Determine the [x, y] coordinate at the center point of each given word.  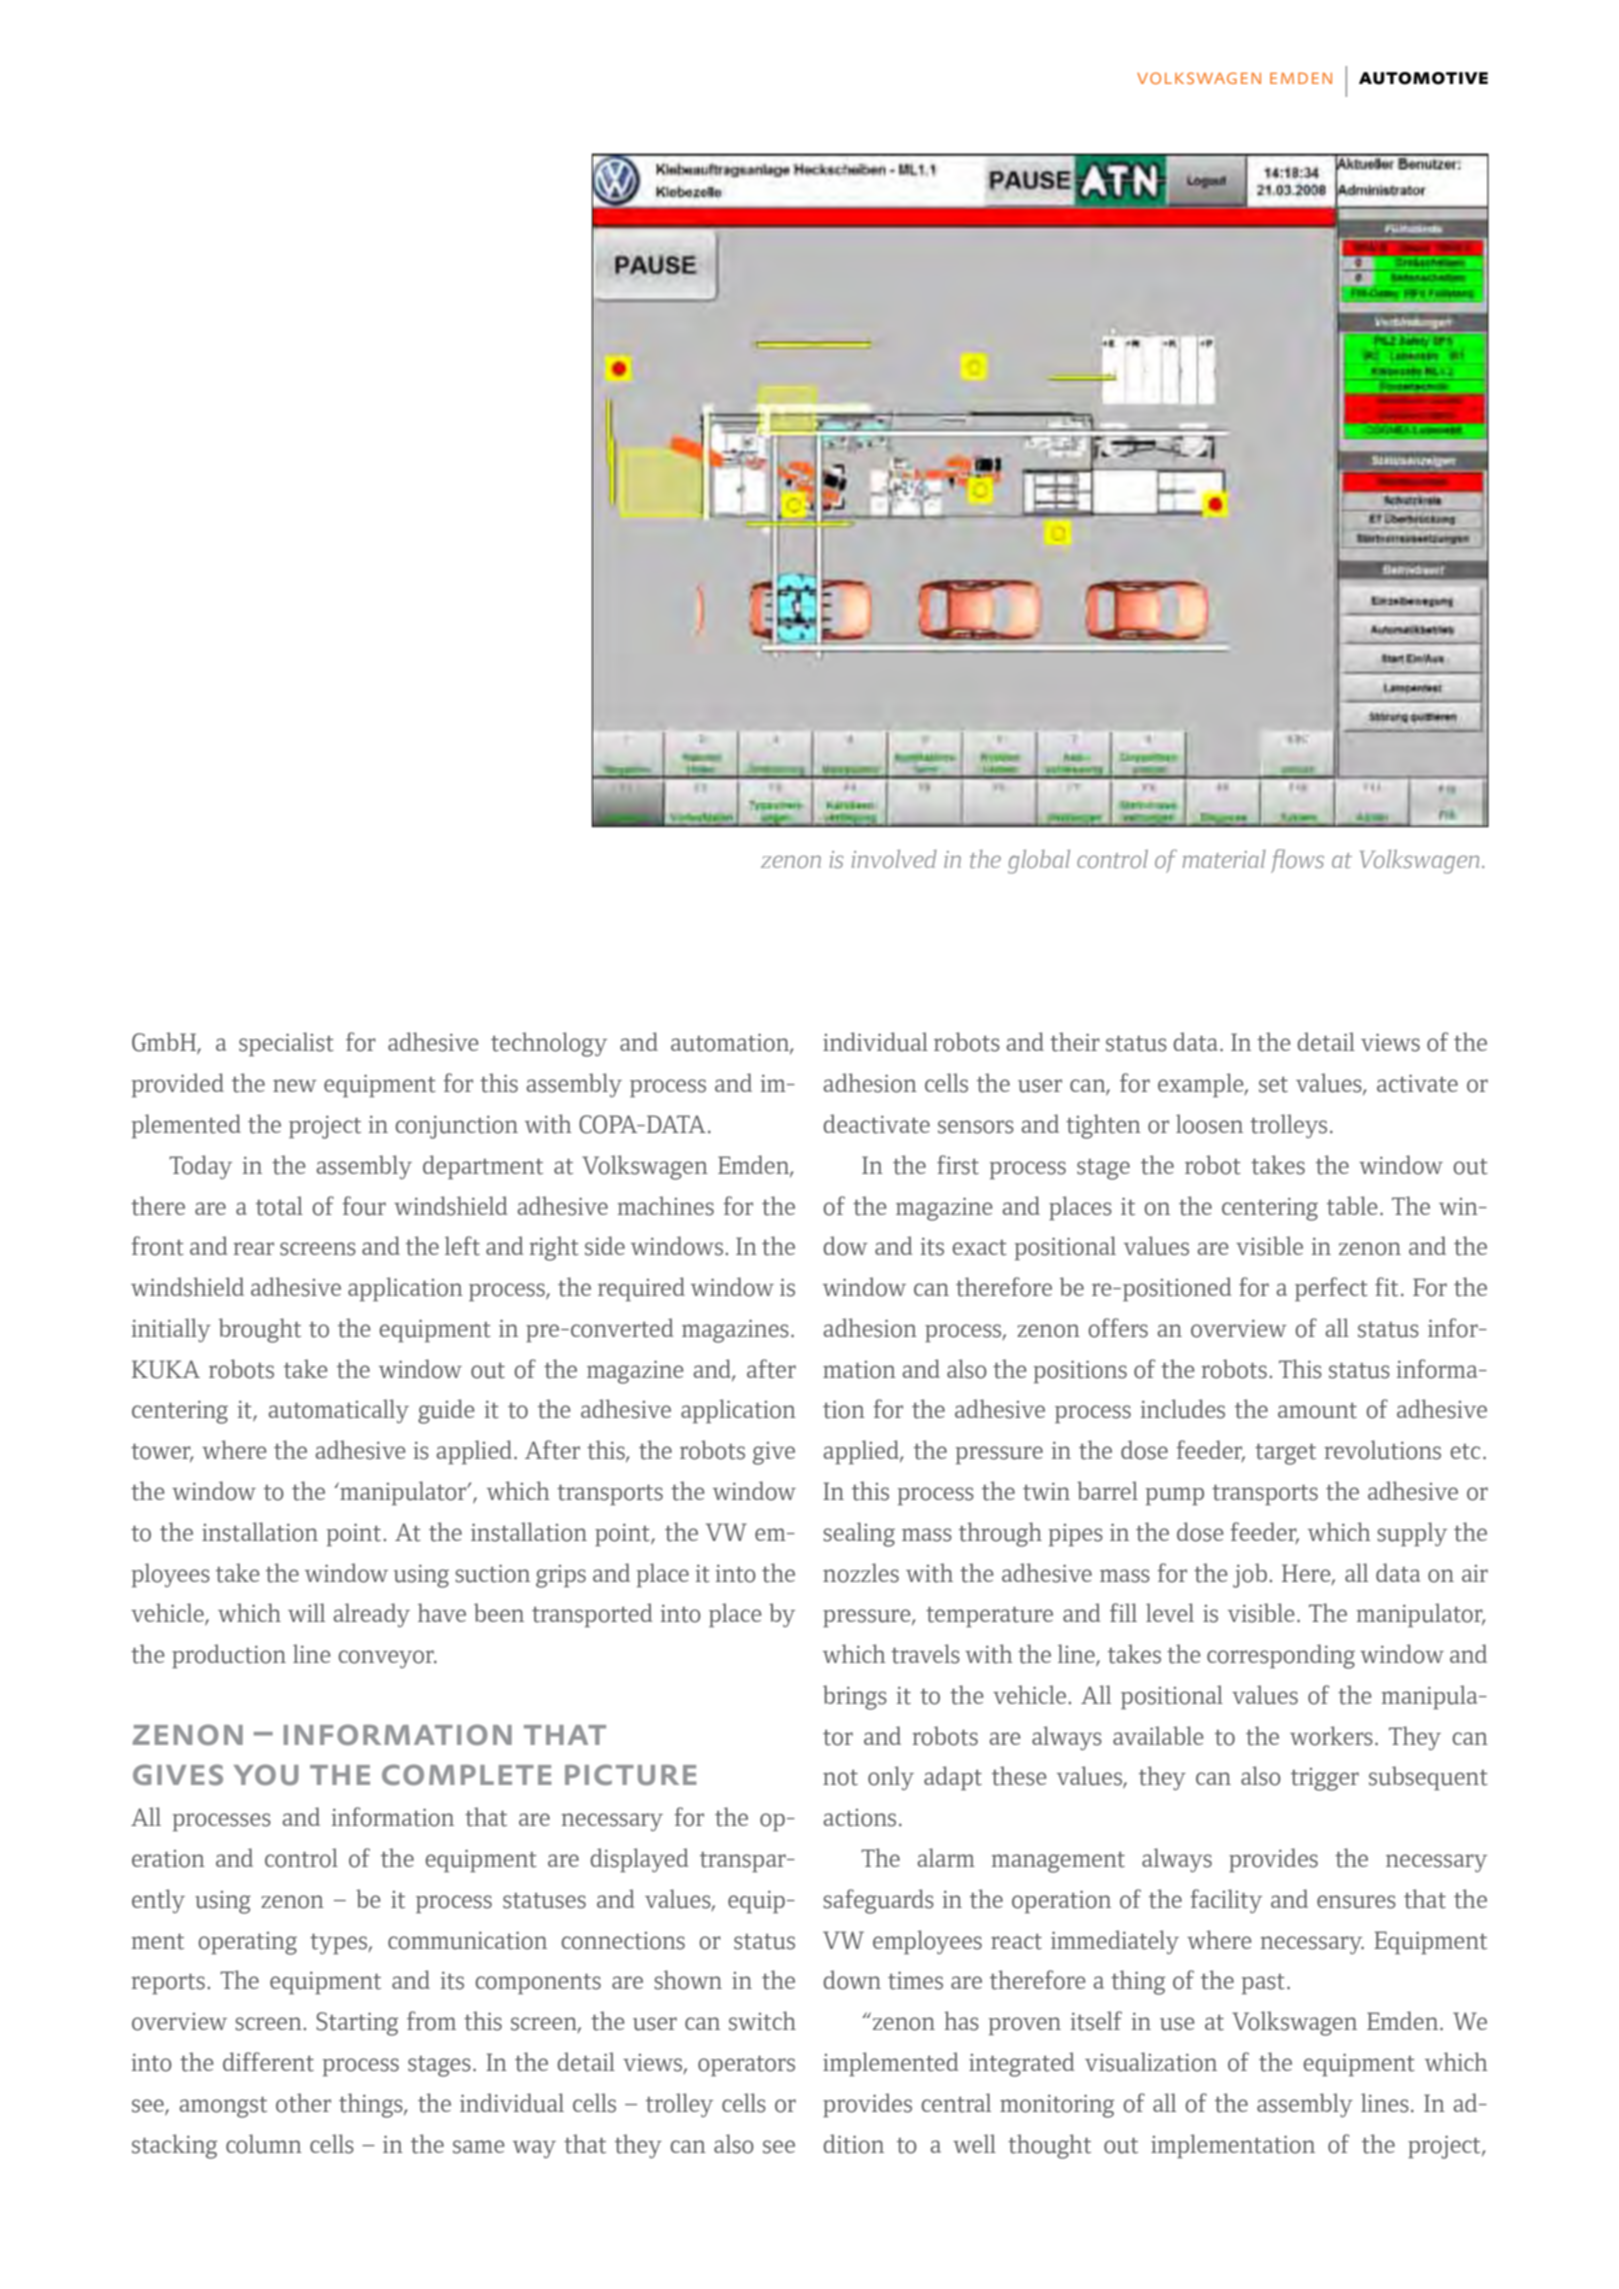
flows [1297, 861]
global [1039, 862]
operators [746, 2065]
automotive [1423, 78]
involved [894, 859]
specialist [286, 1044]
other [303, 2103]
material [1224, 859]
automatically [338, 1411]
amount [1317, 1410]
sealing [859, 1534]
